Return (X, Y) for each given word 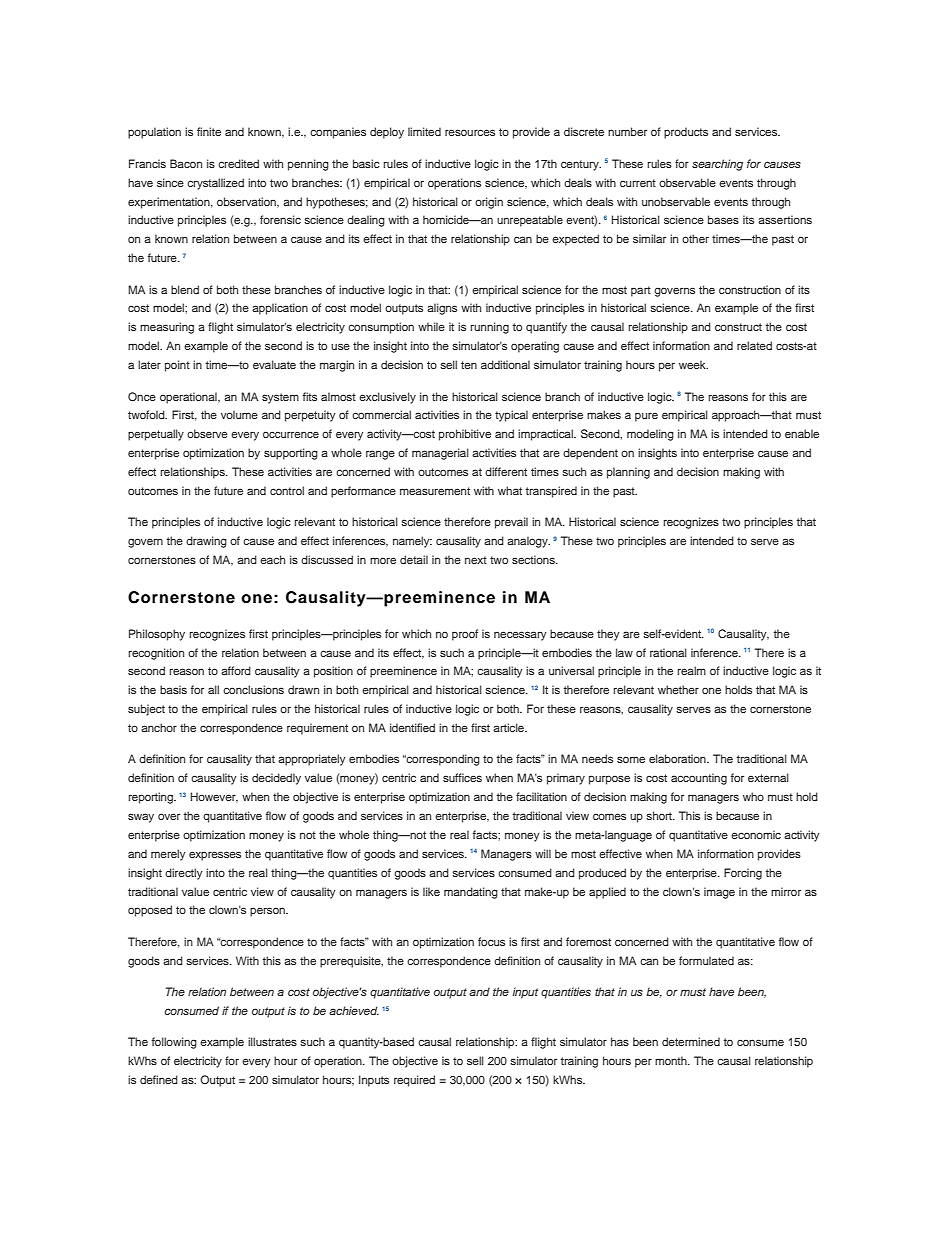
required (414, 1081)
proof (465, 635)
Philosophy (157, 635)
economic (756, 834)
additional (505, 364)
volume (239, 414)
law (624, 652)
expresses (215, 856)
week (693, 364)
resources (470, 132)
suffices (462, 777)
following (174, 1043)
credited (238, 163)
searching (717, 165)
